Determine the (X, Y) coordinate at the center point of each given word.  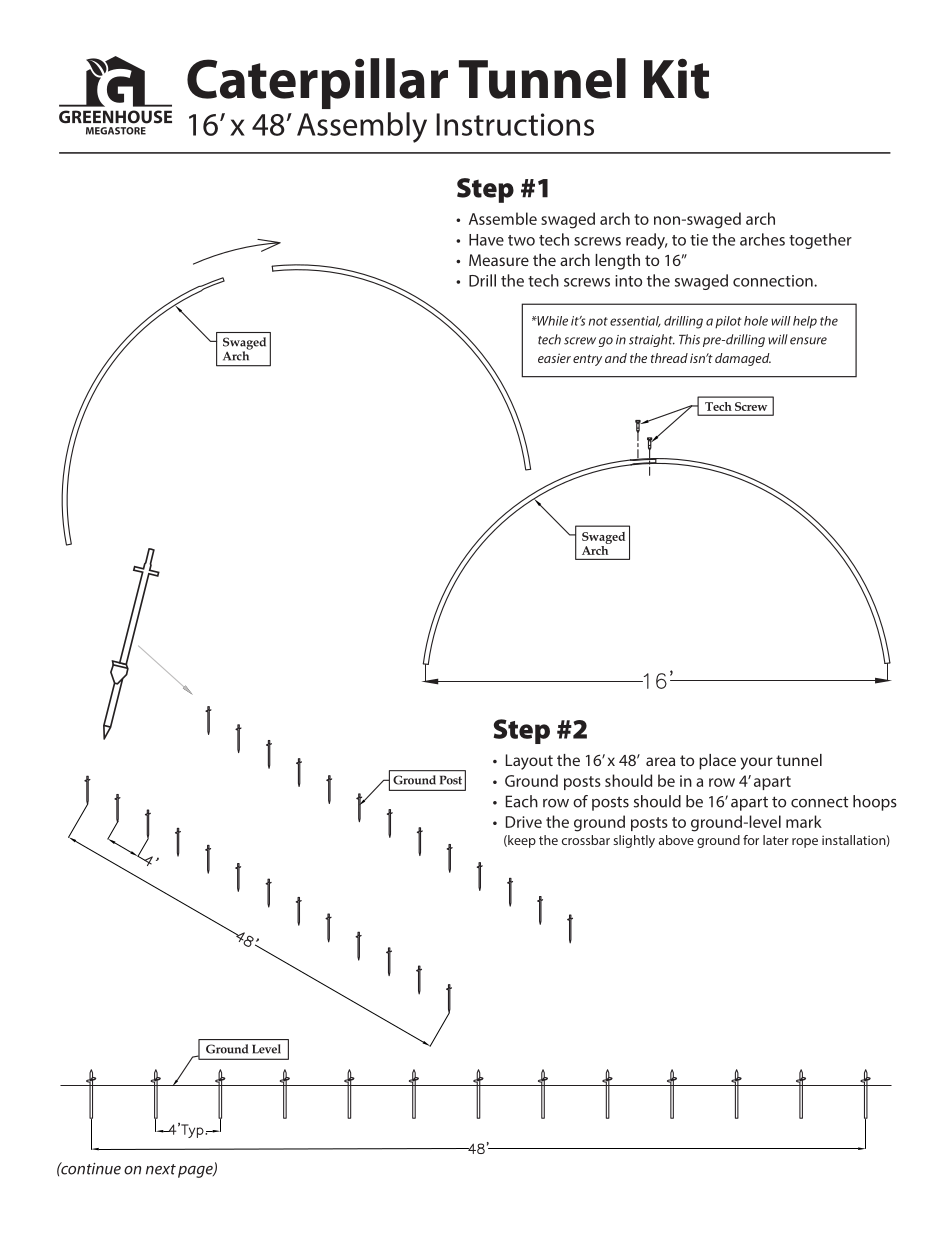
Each (522, 801)
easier (554, 358)
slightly (634, 841)
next (161, 1169)
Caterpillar (317, 83)
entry (587, 360)
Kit (676, 78)
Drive (524, 822)
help (805, 322)
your (756, 763)
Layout (529, 762)
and (616, 358)
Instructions (515, 124)
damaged (743, 359)
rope (805, 843)
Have (486, 240)
